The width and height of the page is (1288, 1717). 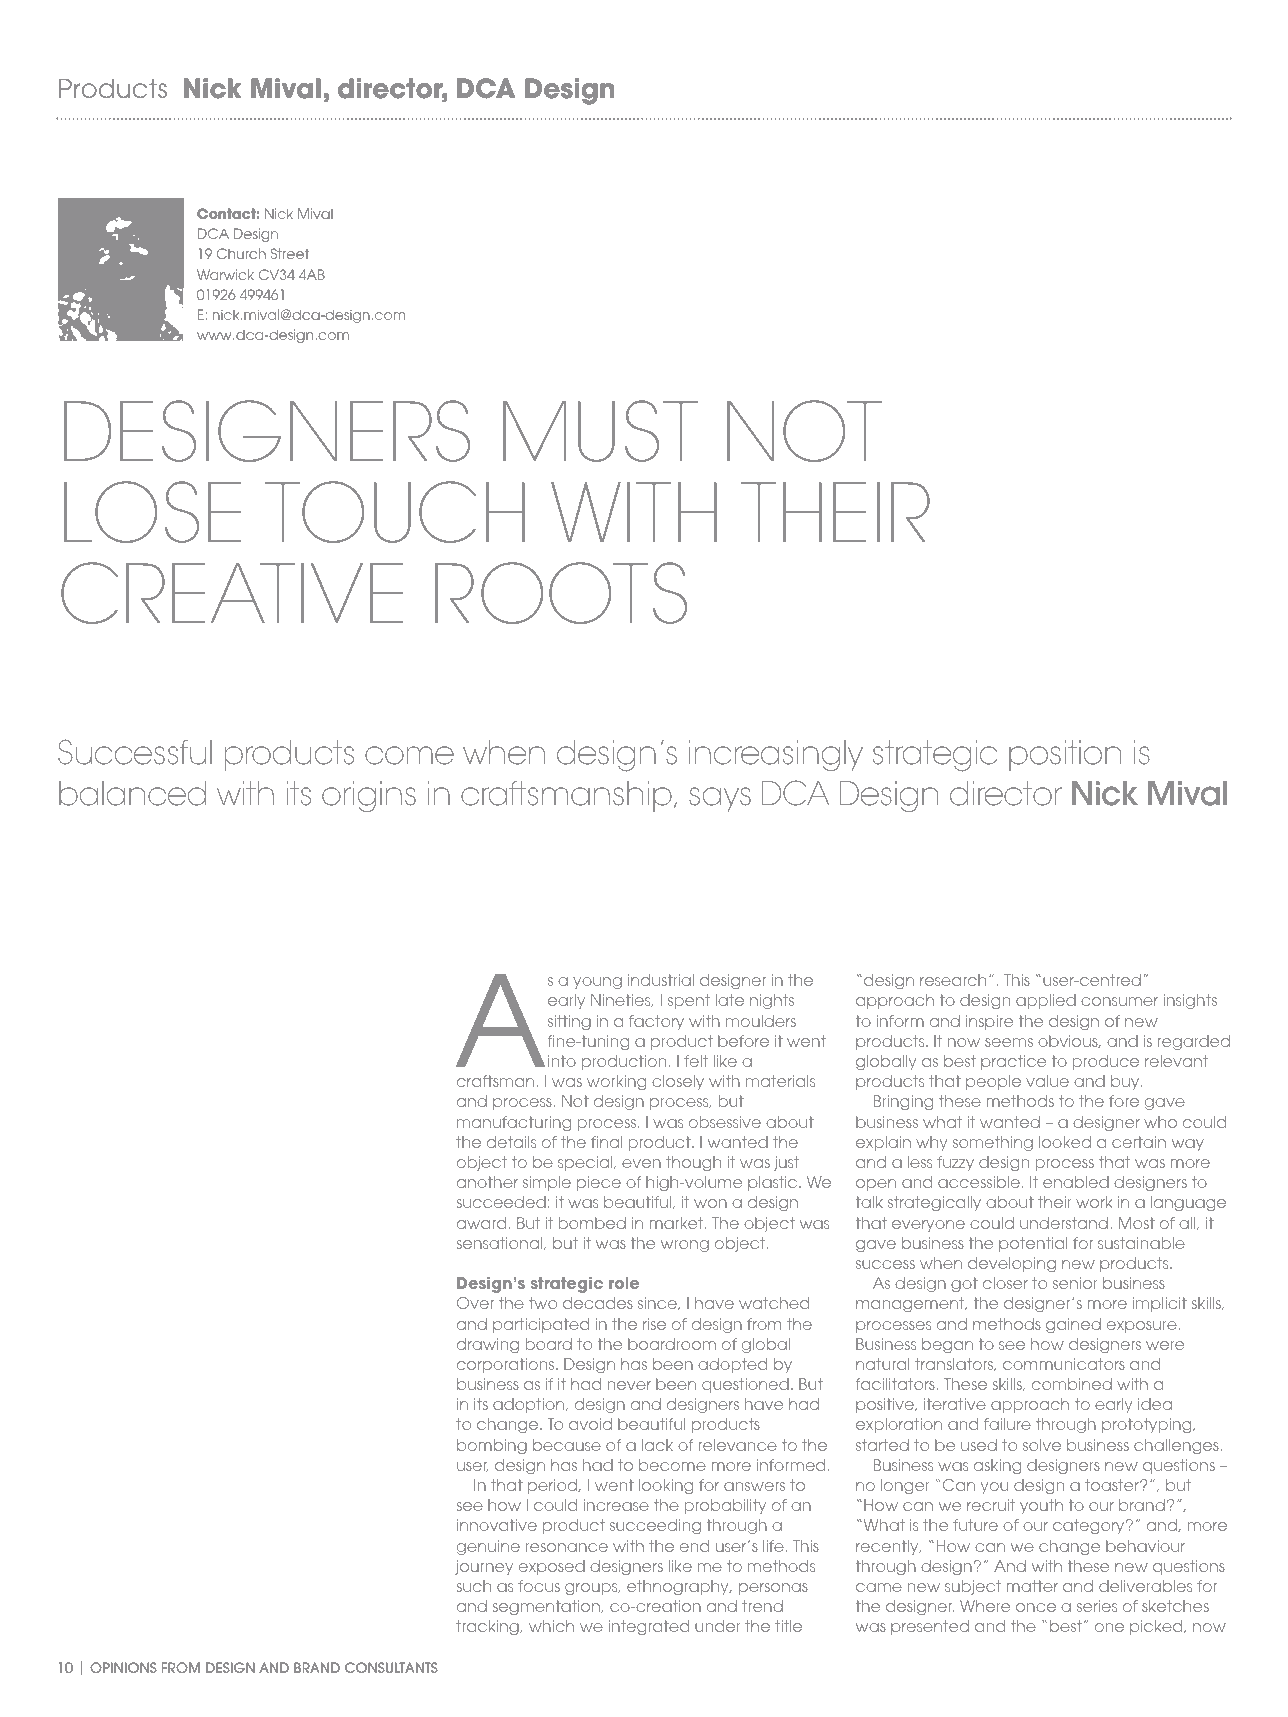 I want to click on manufacturing, so click(x=514, y=1124).
